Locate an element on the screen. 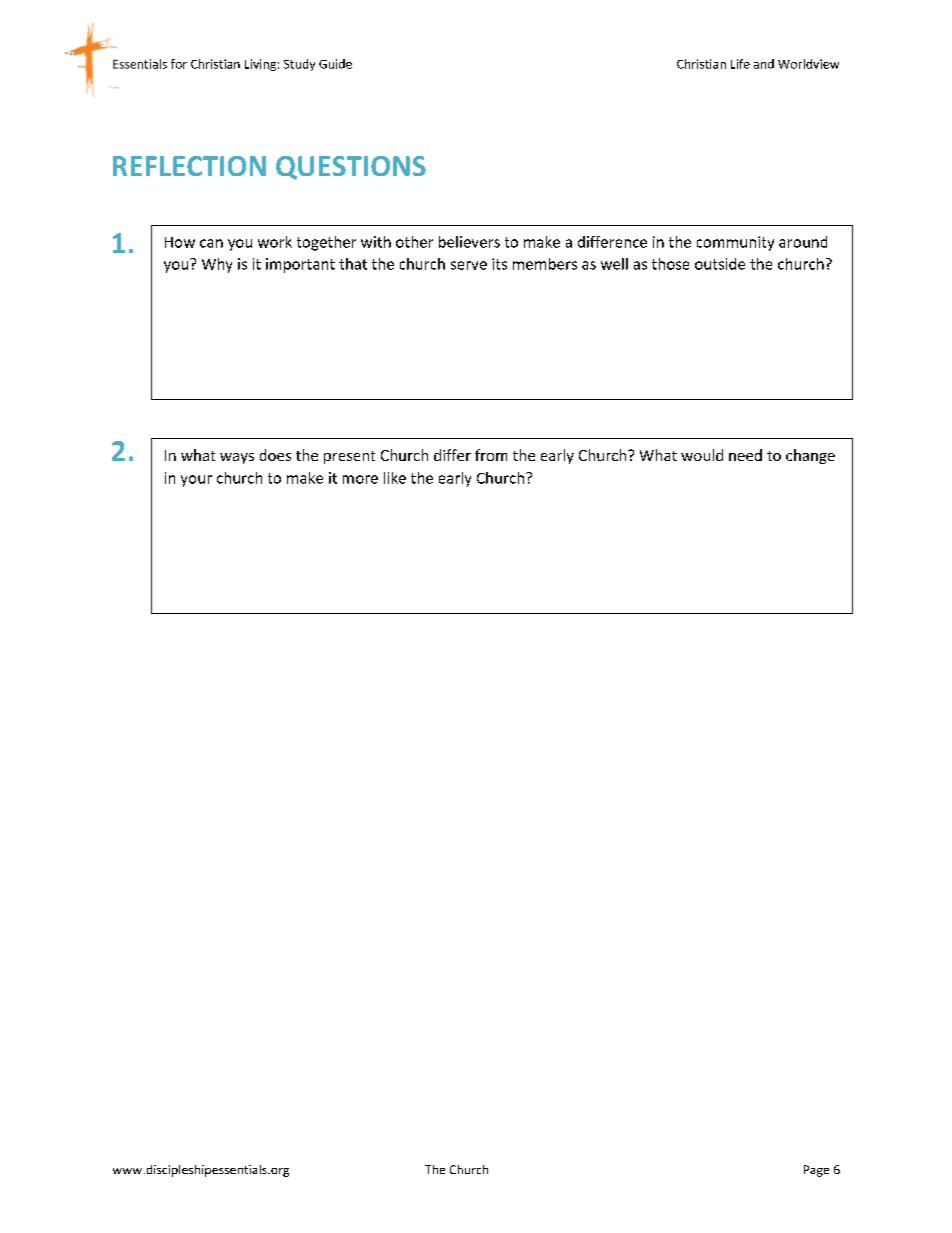 The height and width of the screenshot is (1233, 952). Why is located at coordinates (217, 265).
